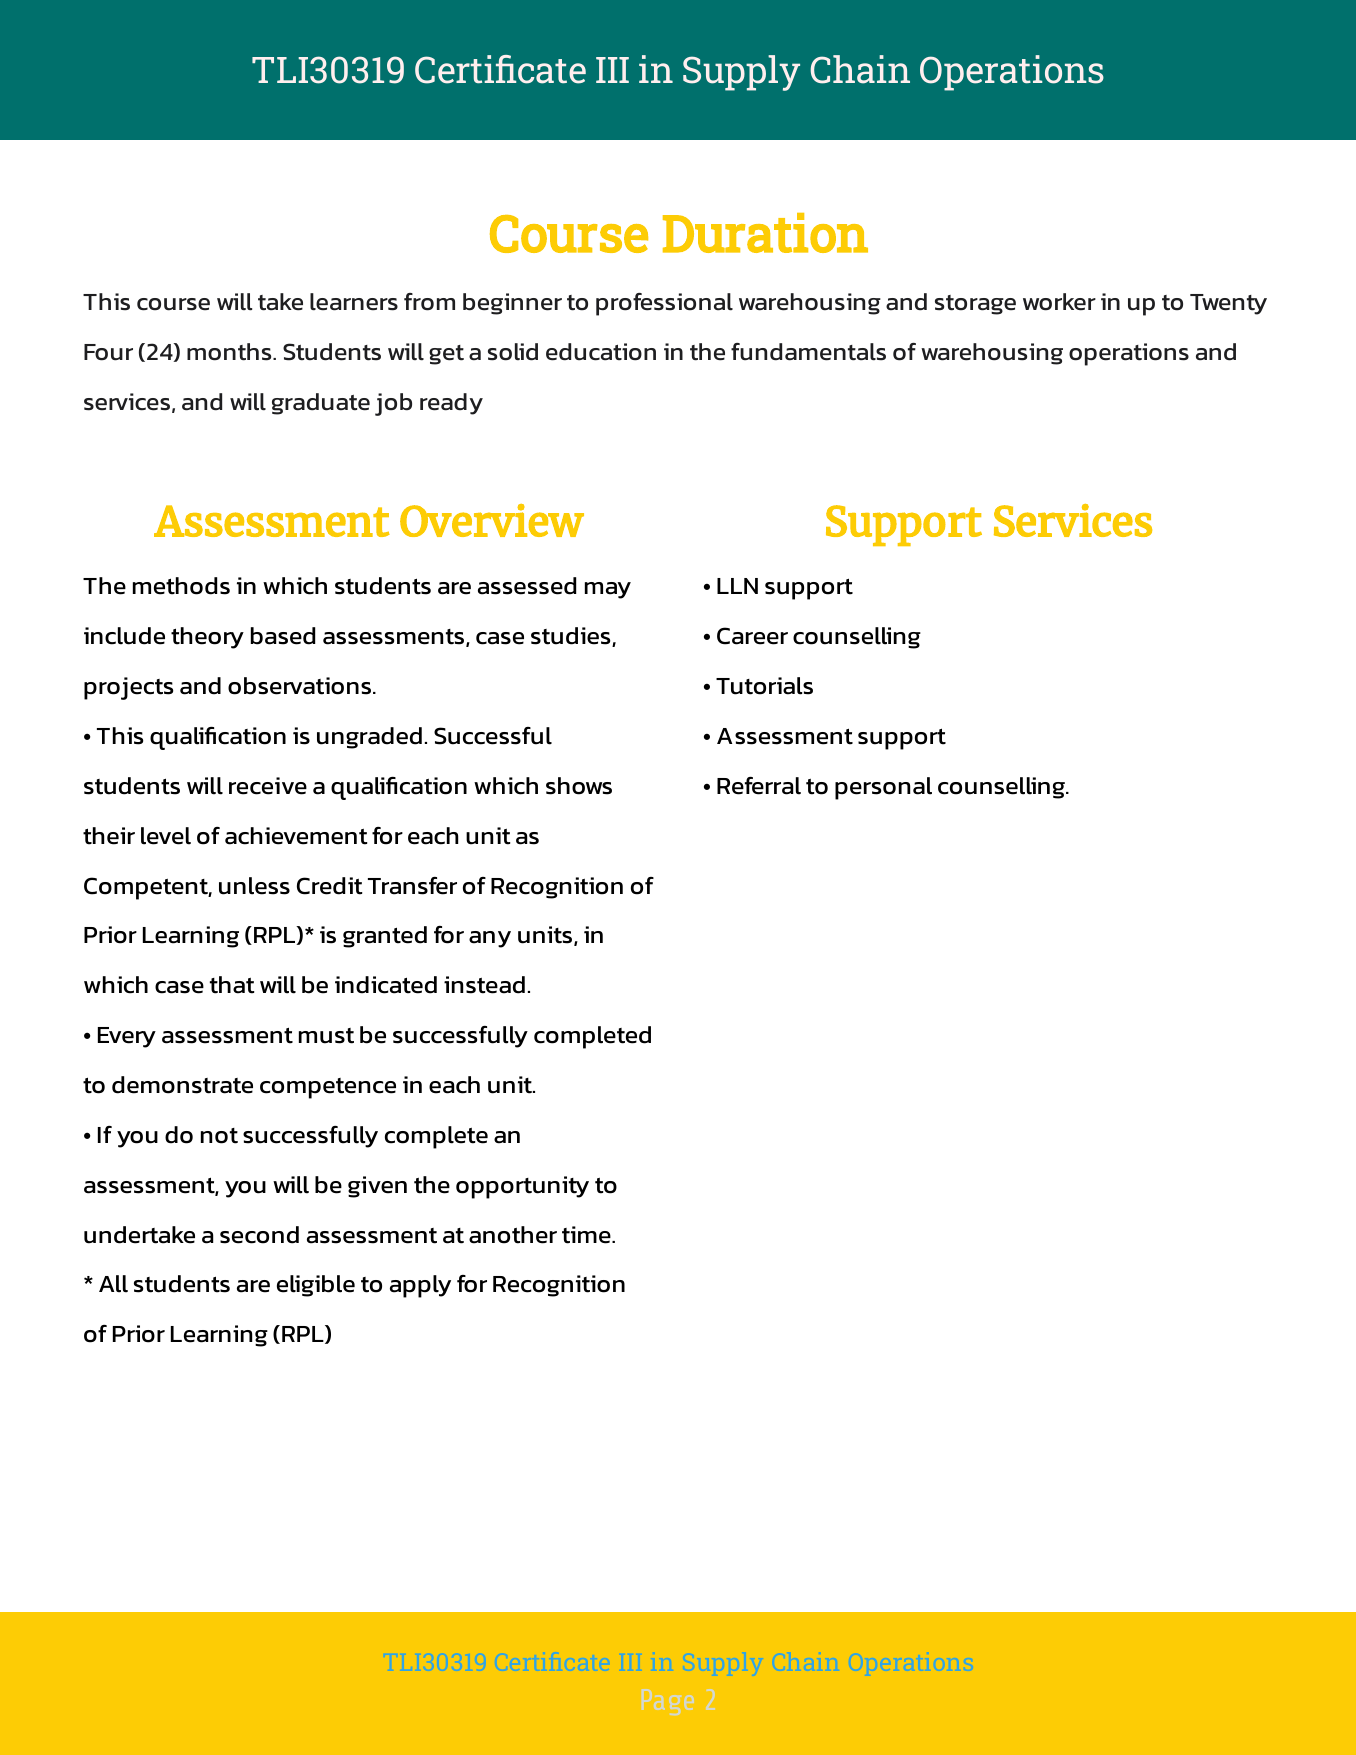  I want to click on months, so click(230, 352).
